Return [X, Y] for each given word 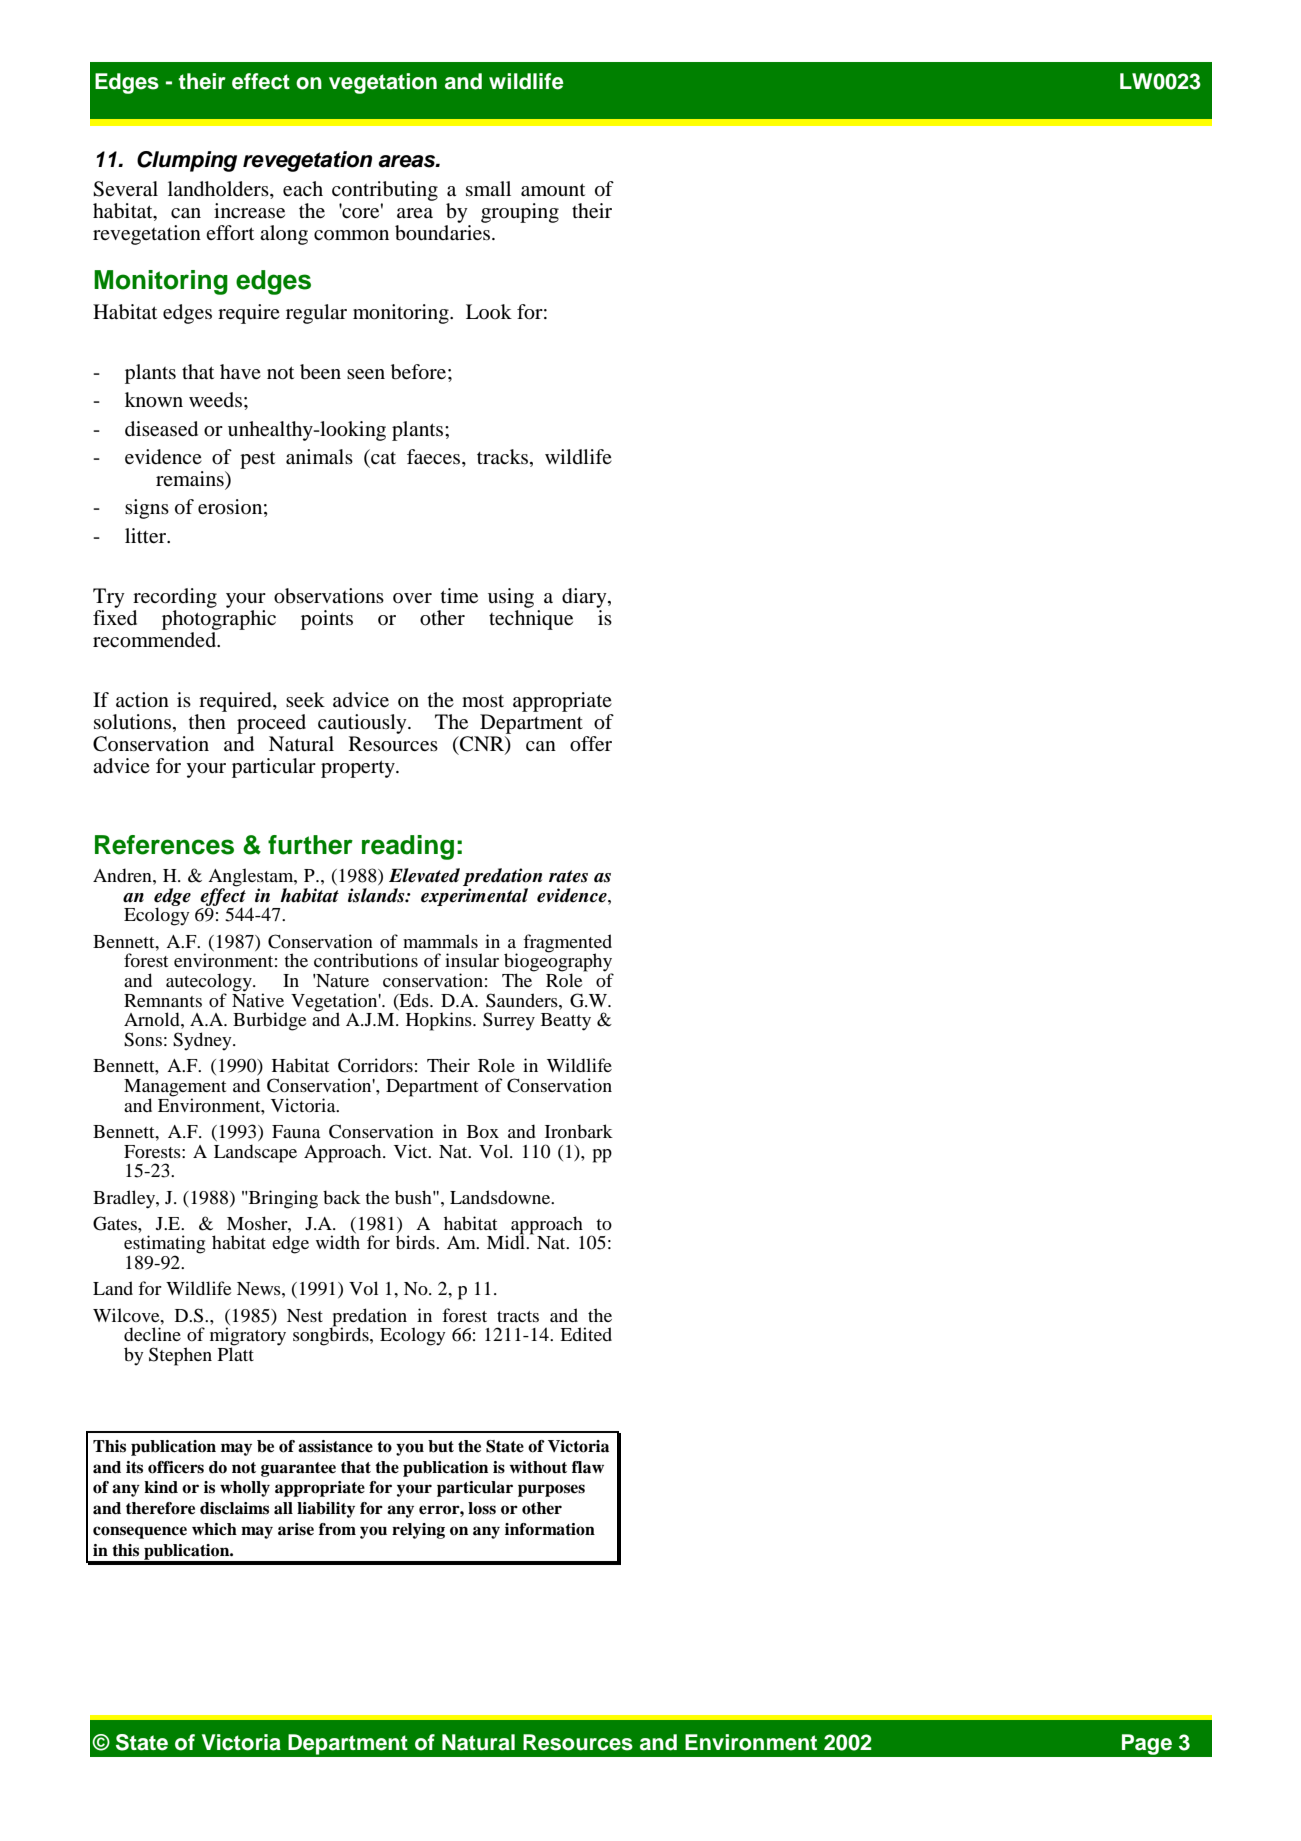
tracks [504, 458]
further [310, 845]
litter [146, 535]
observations [329, 596]
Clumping [187, 161]
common [351, 235]
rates [568, 876]
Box [483, 1131]
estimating [164, 1245]
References [164, 845]
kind [161, 1487]
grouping [520, 213]
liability [326, 1510]
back [342, 1197]
